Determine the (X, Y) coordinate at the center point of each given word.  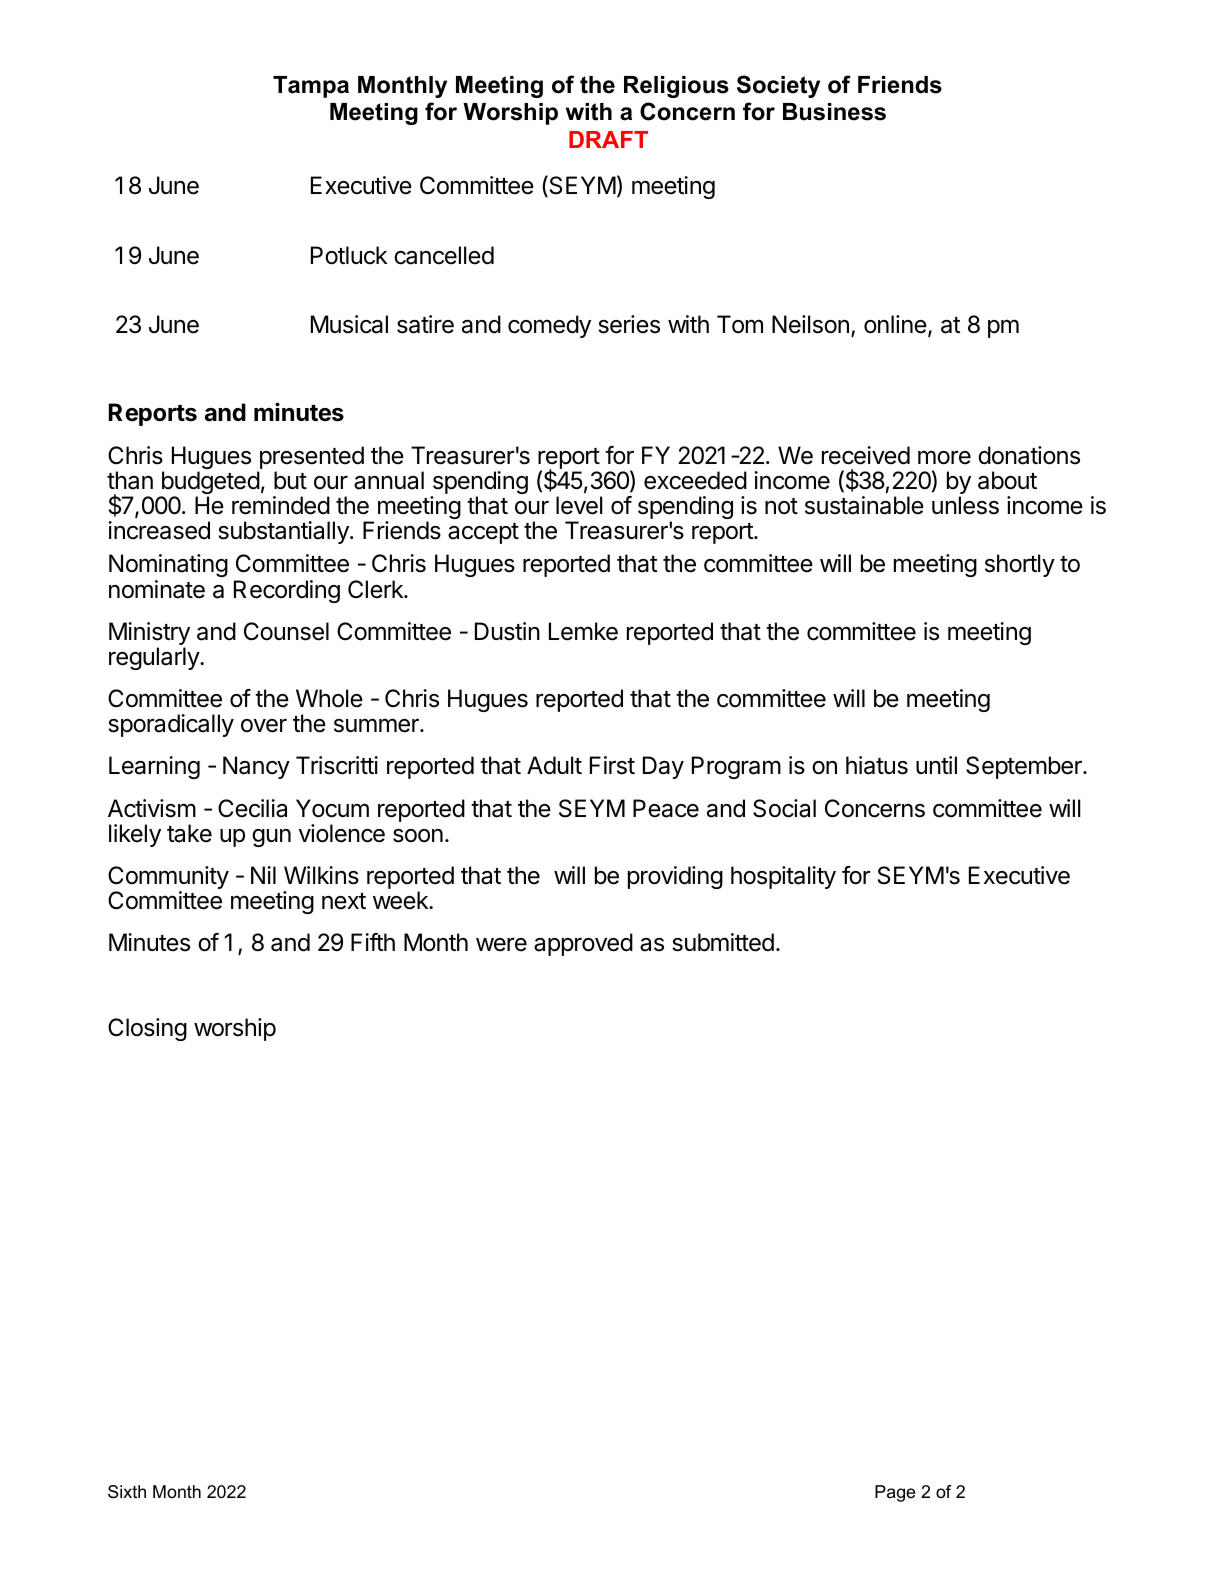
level (579, 505)
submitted (723, 942)
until (936, 765)
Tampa (311, 87)
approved (583, 944)
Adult (554, 765)
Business (834, 112)
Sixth (127, 1492)
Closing (147, 1029)
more (944, 457)
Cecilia (252, 808)
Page (895, 1493)
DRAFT (608, 139)
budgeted (209, 484)
